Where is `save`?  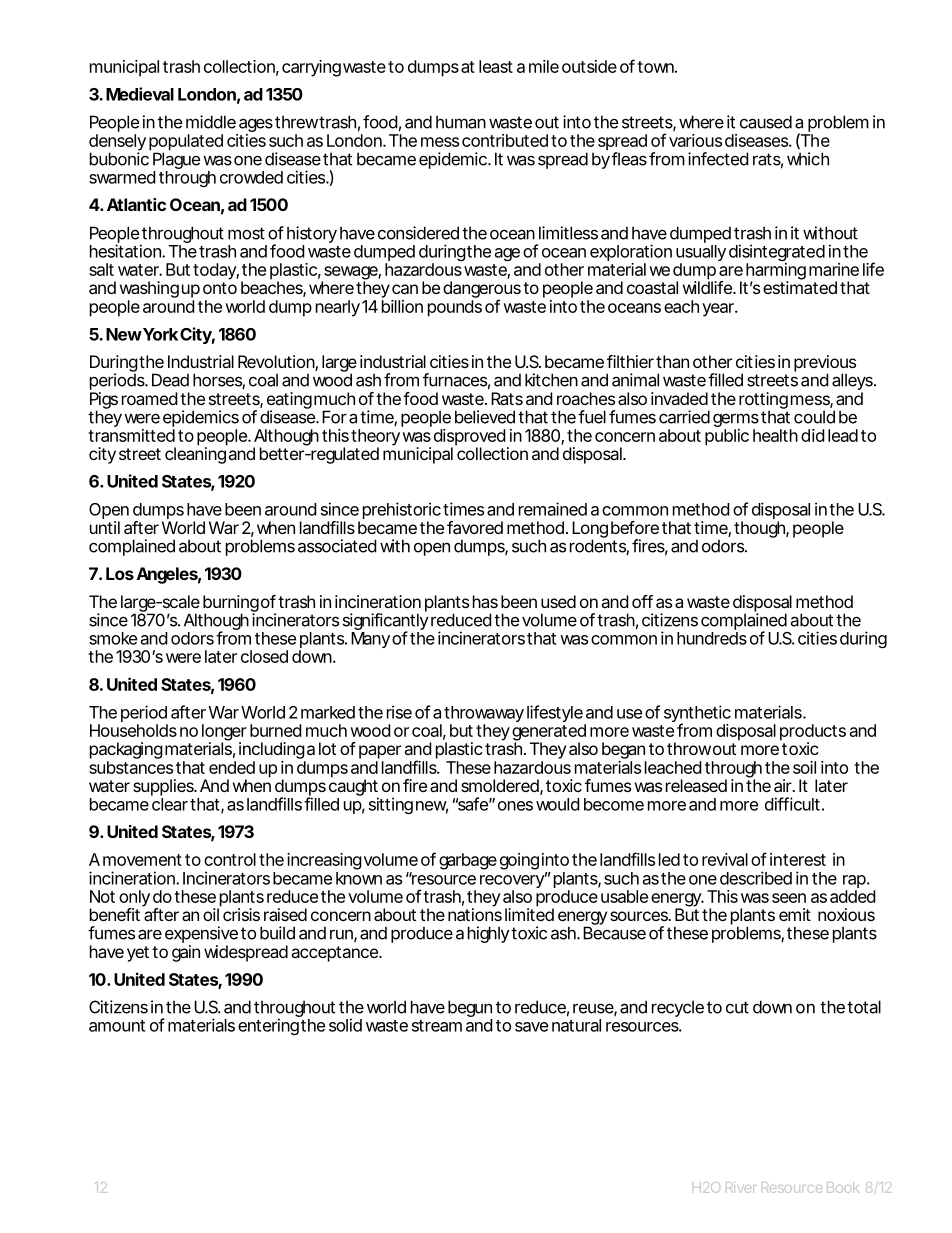
save is located at coordinates (531, 1027).
